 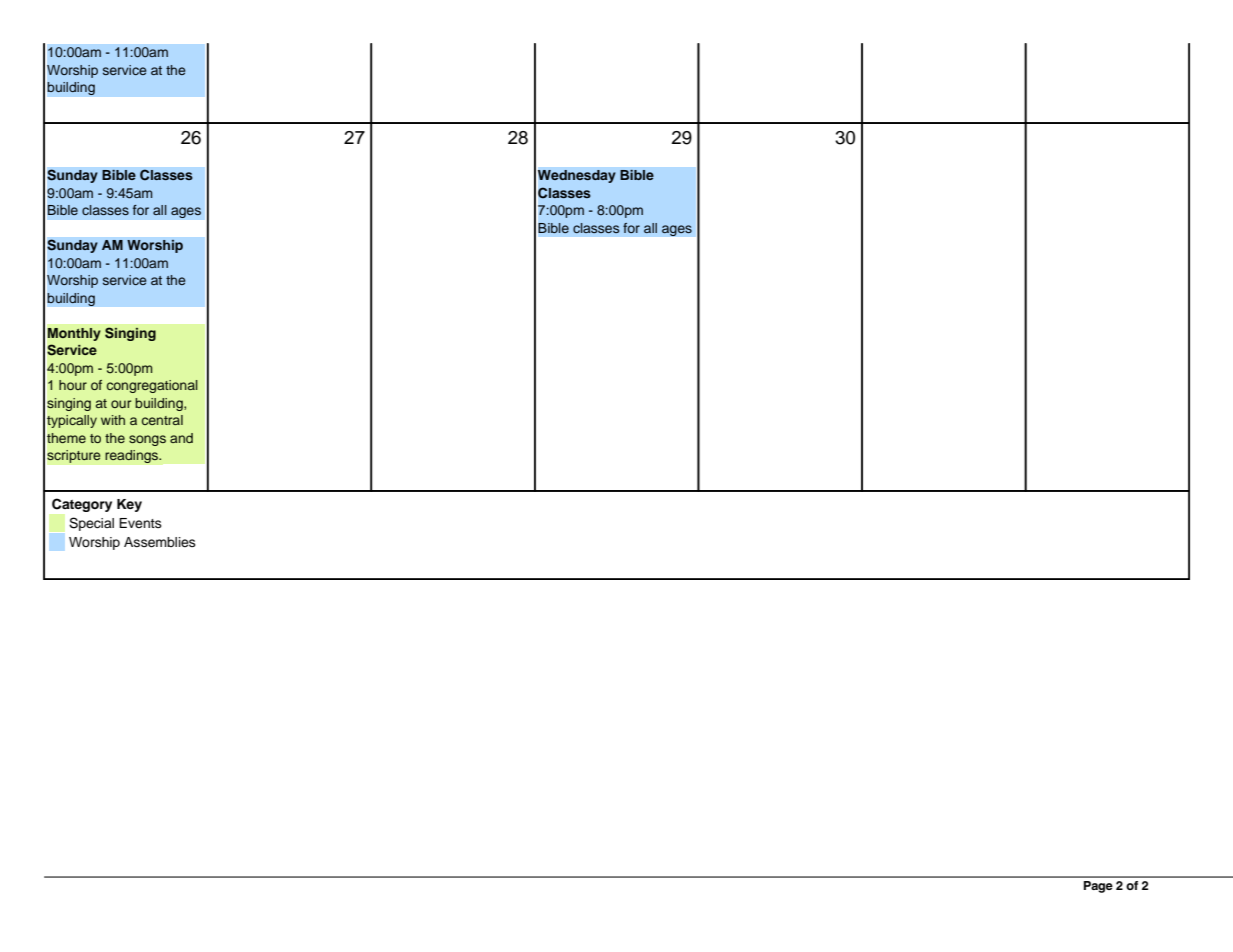 I want to click on congregational, so click(x=152, y=386).
